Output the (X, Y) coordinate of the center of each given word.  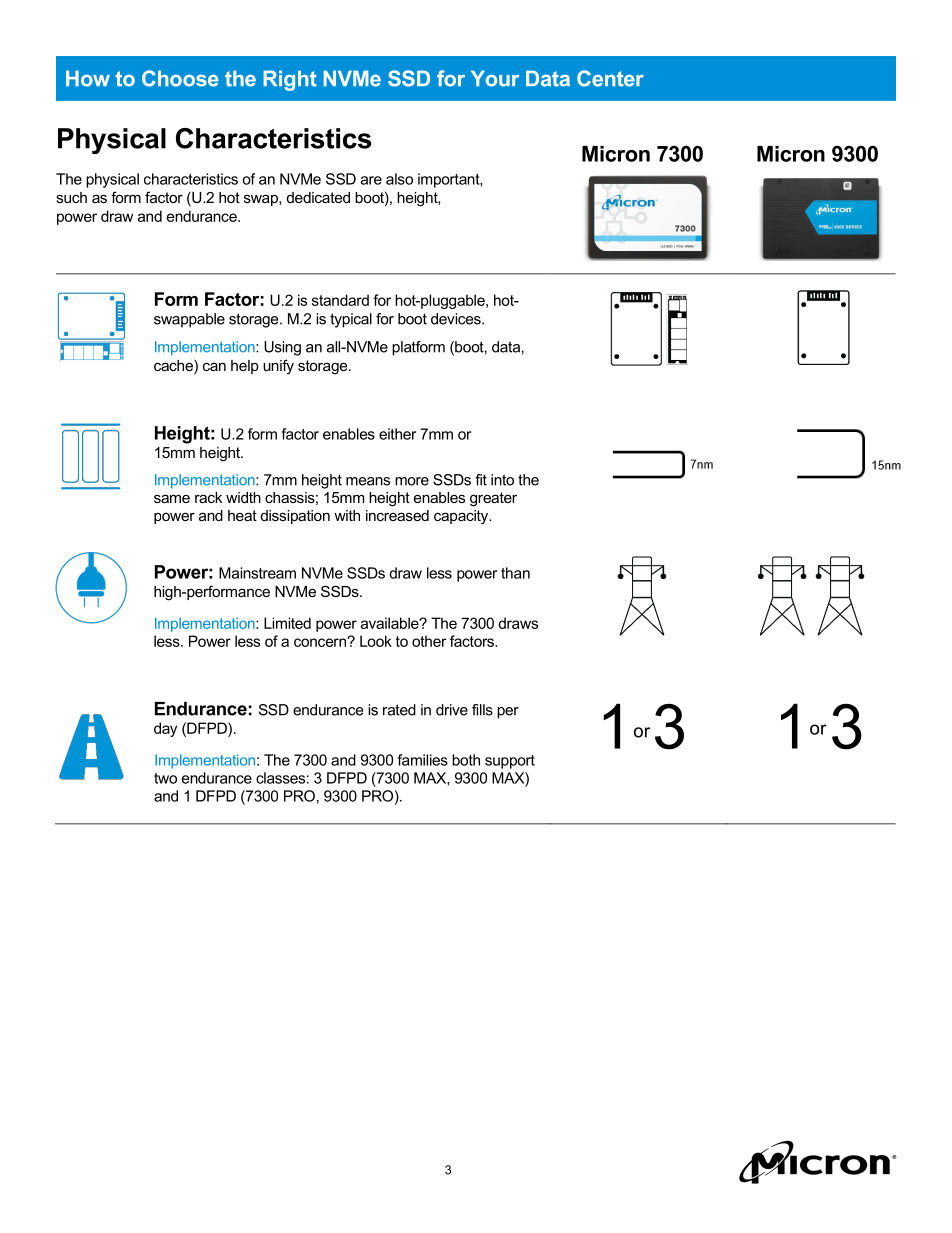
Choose (180, 78)
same (172, 498)
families (423, 760)
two (165, 778)
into (502, 480)
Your (495, 78)
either (397, 434)
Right (290, 80)
